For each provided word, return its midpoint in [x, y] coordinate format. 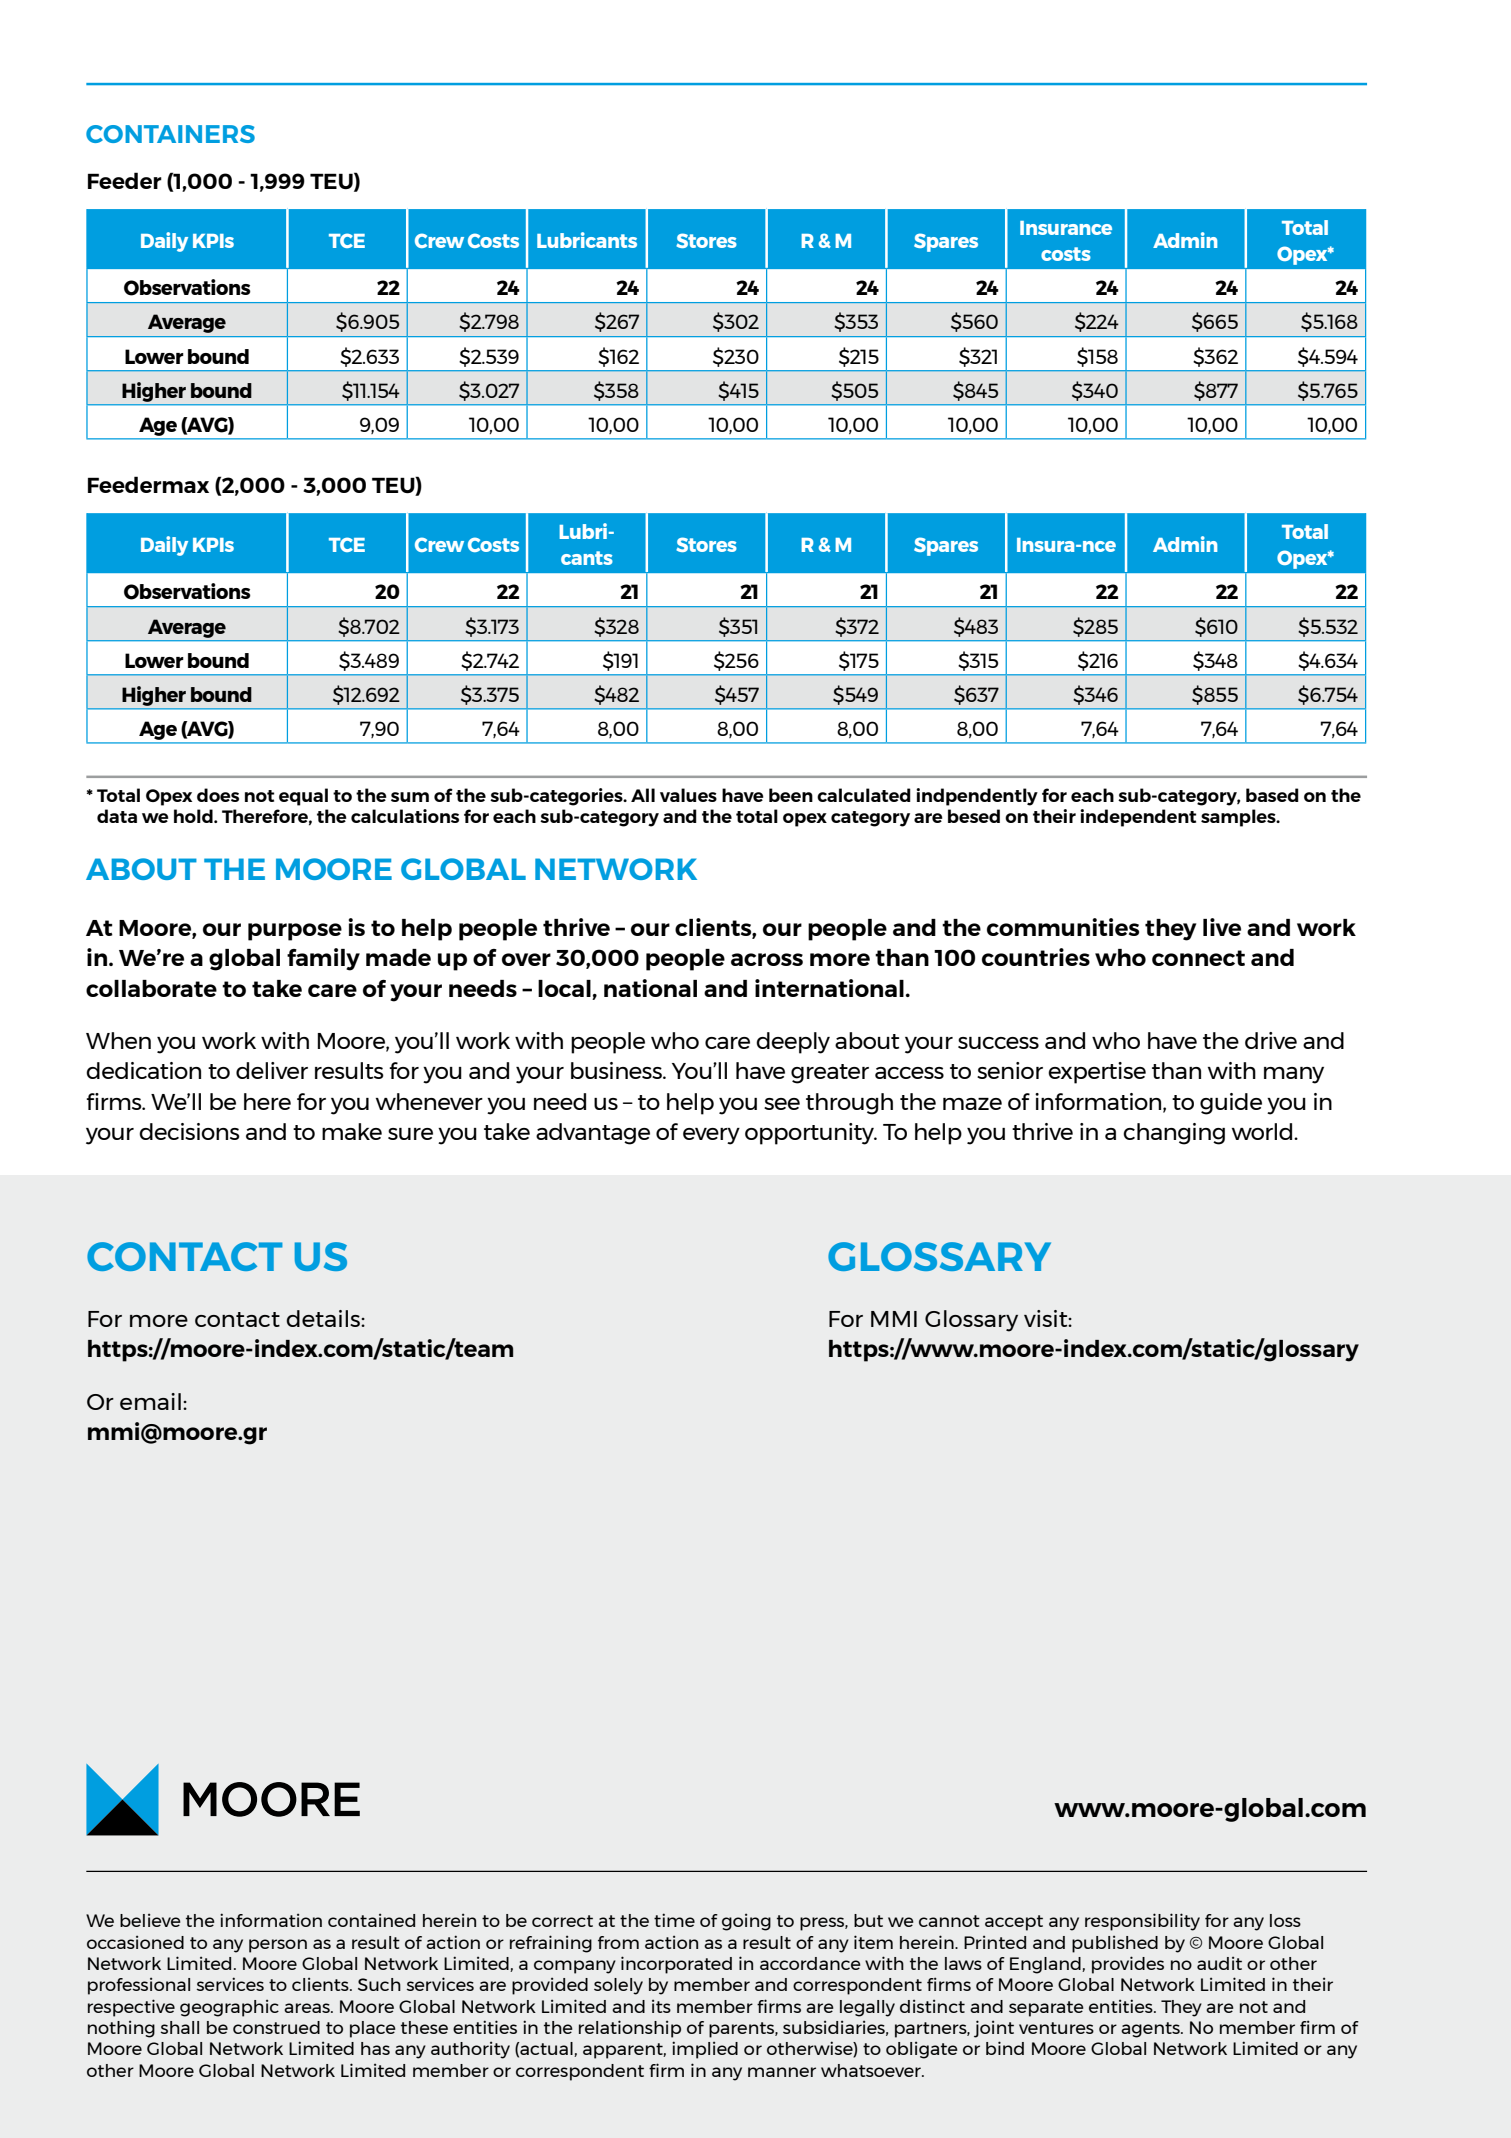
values [688, 795]
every [711, 1136]
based [1272, 795]
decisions [189, 1131]
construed [276, 2027]
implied [705, 2050]
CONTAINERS [170, 134]
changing [1174, 1134]
